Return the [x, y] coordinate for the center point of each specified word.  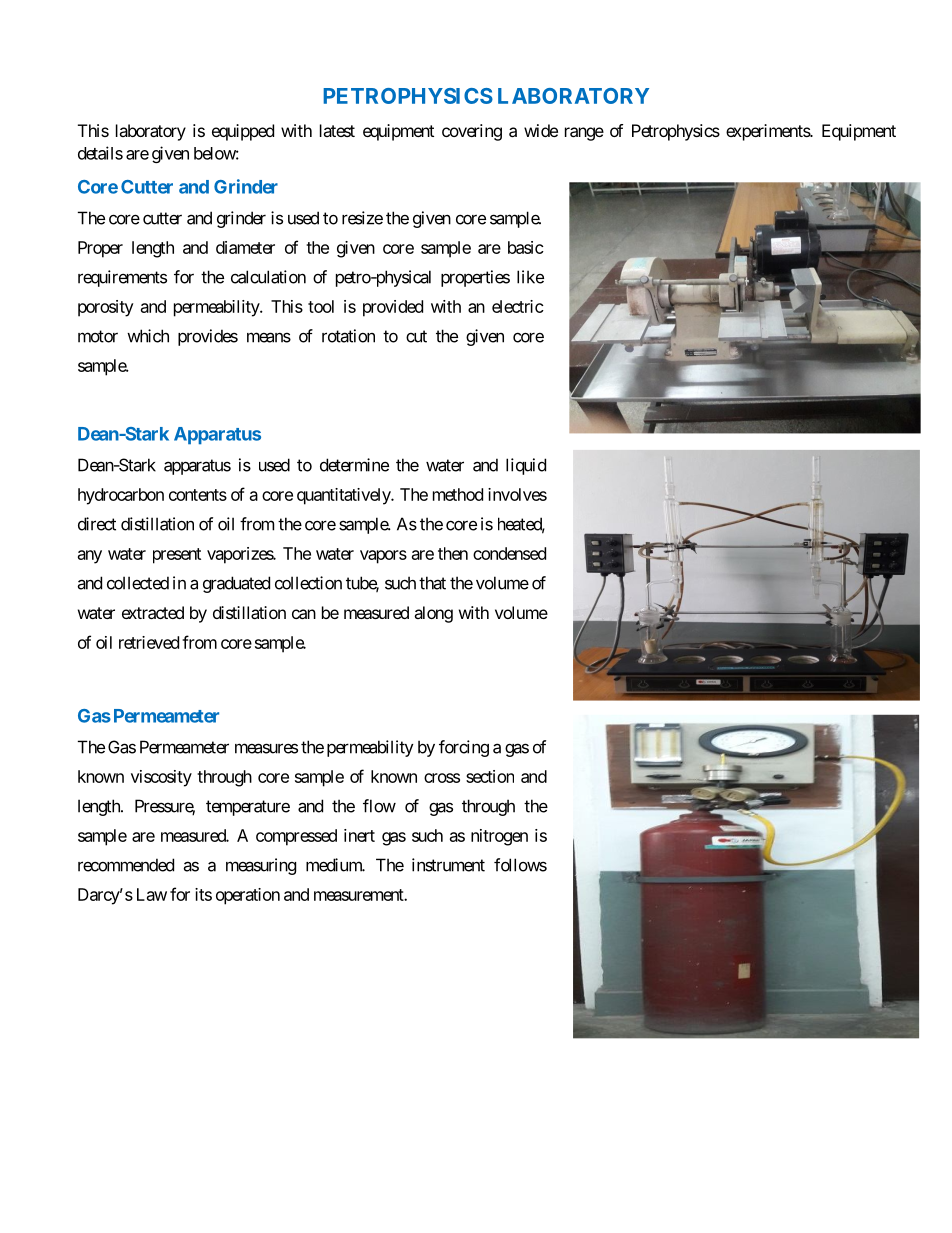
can [304, 614]
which [148, 336]
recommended [126, 865]
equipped [243, 132]
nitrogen [499, 837]
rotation [348, 336]
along [433, 614]
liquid [526, 466]
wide [541, 130]
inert [359, 835]
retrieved [149, 642]
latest [337, 130]
